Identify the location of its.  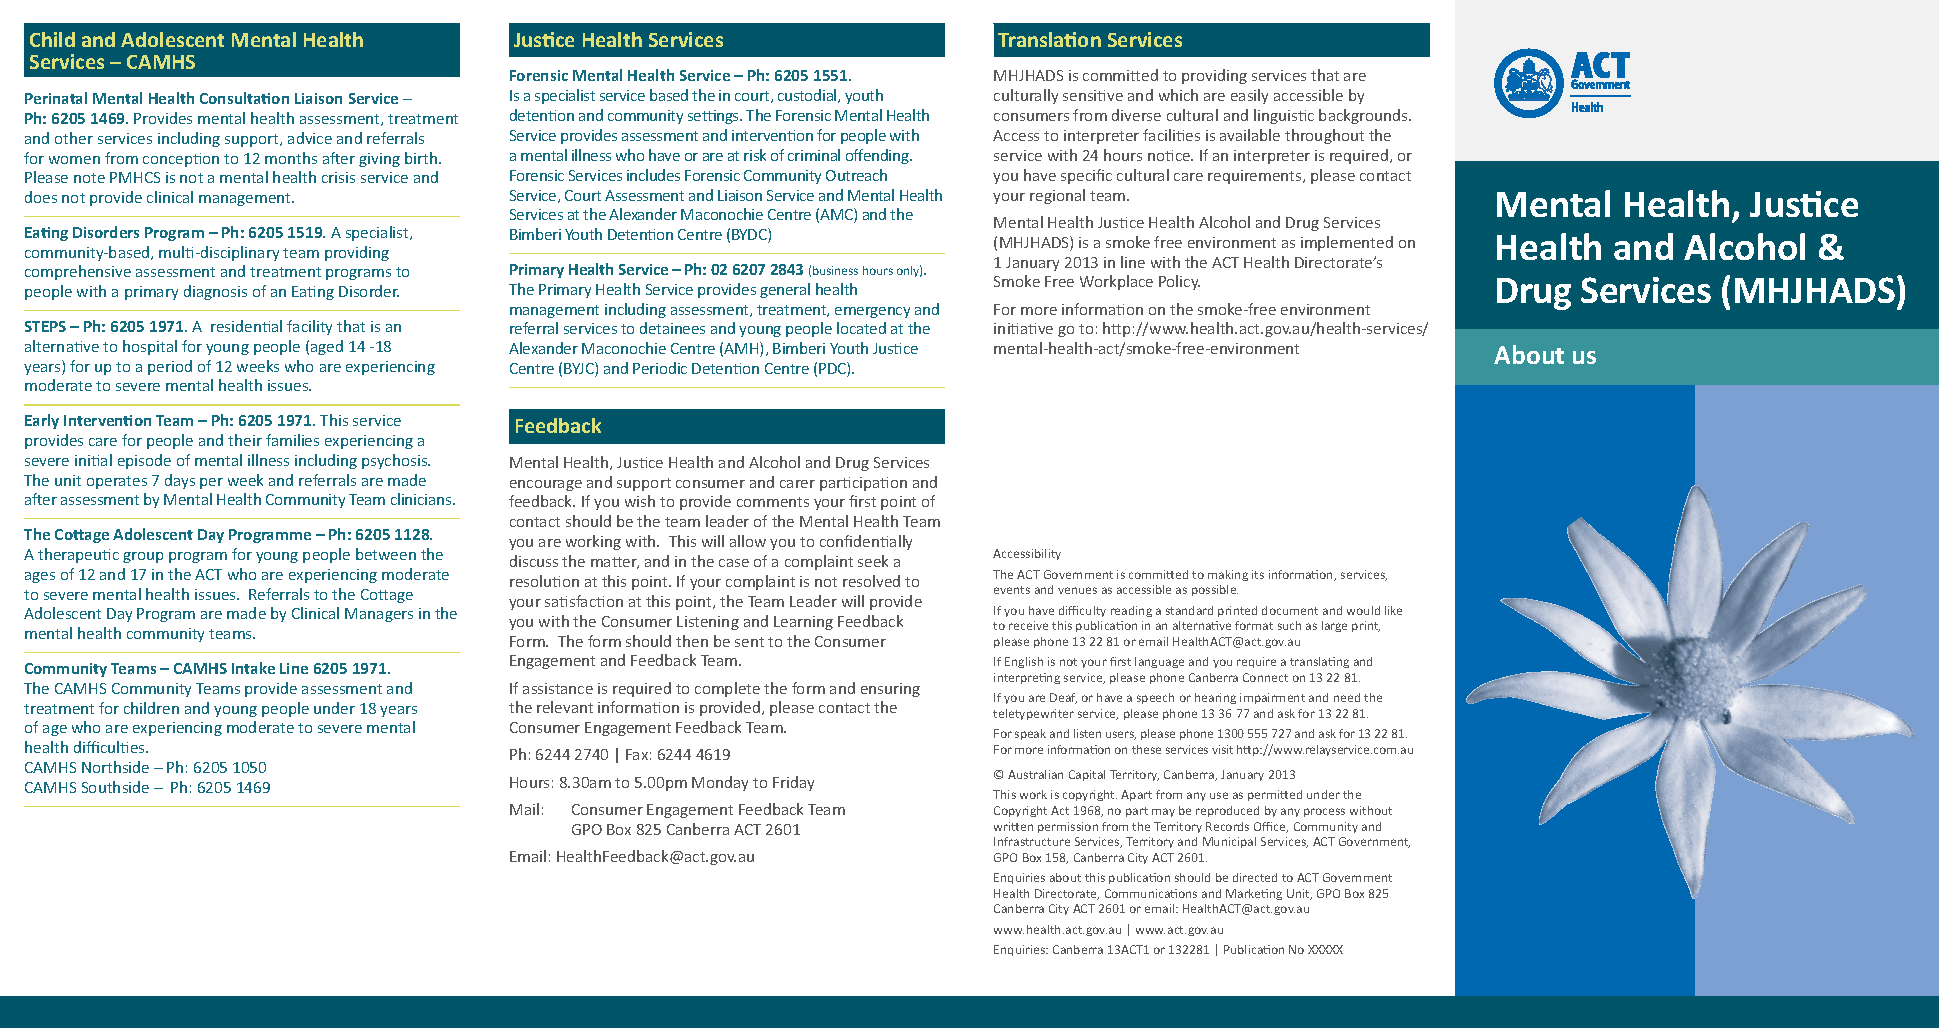
(1258, 574).
